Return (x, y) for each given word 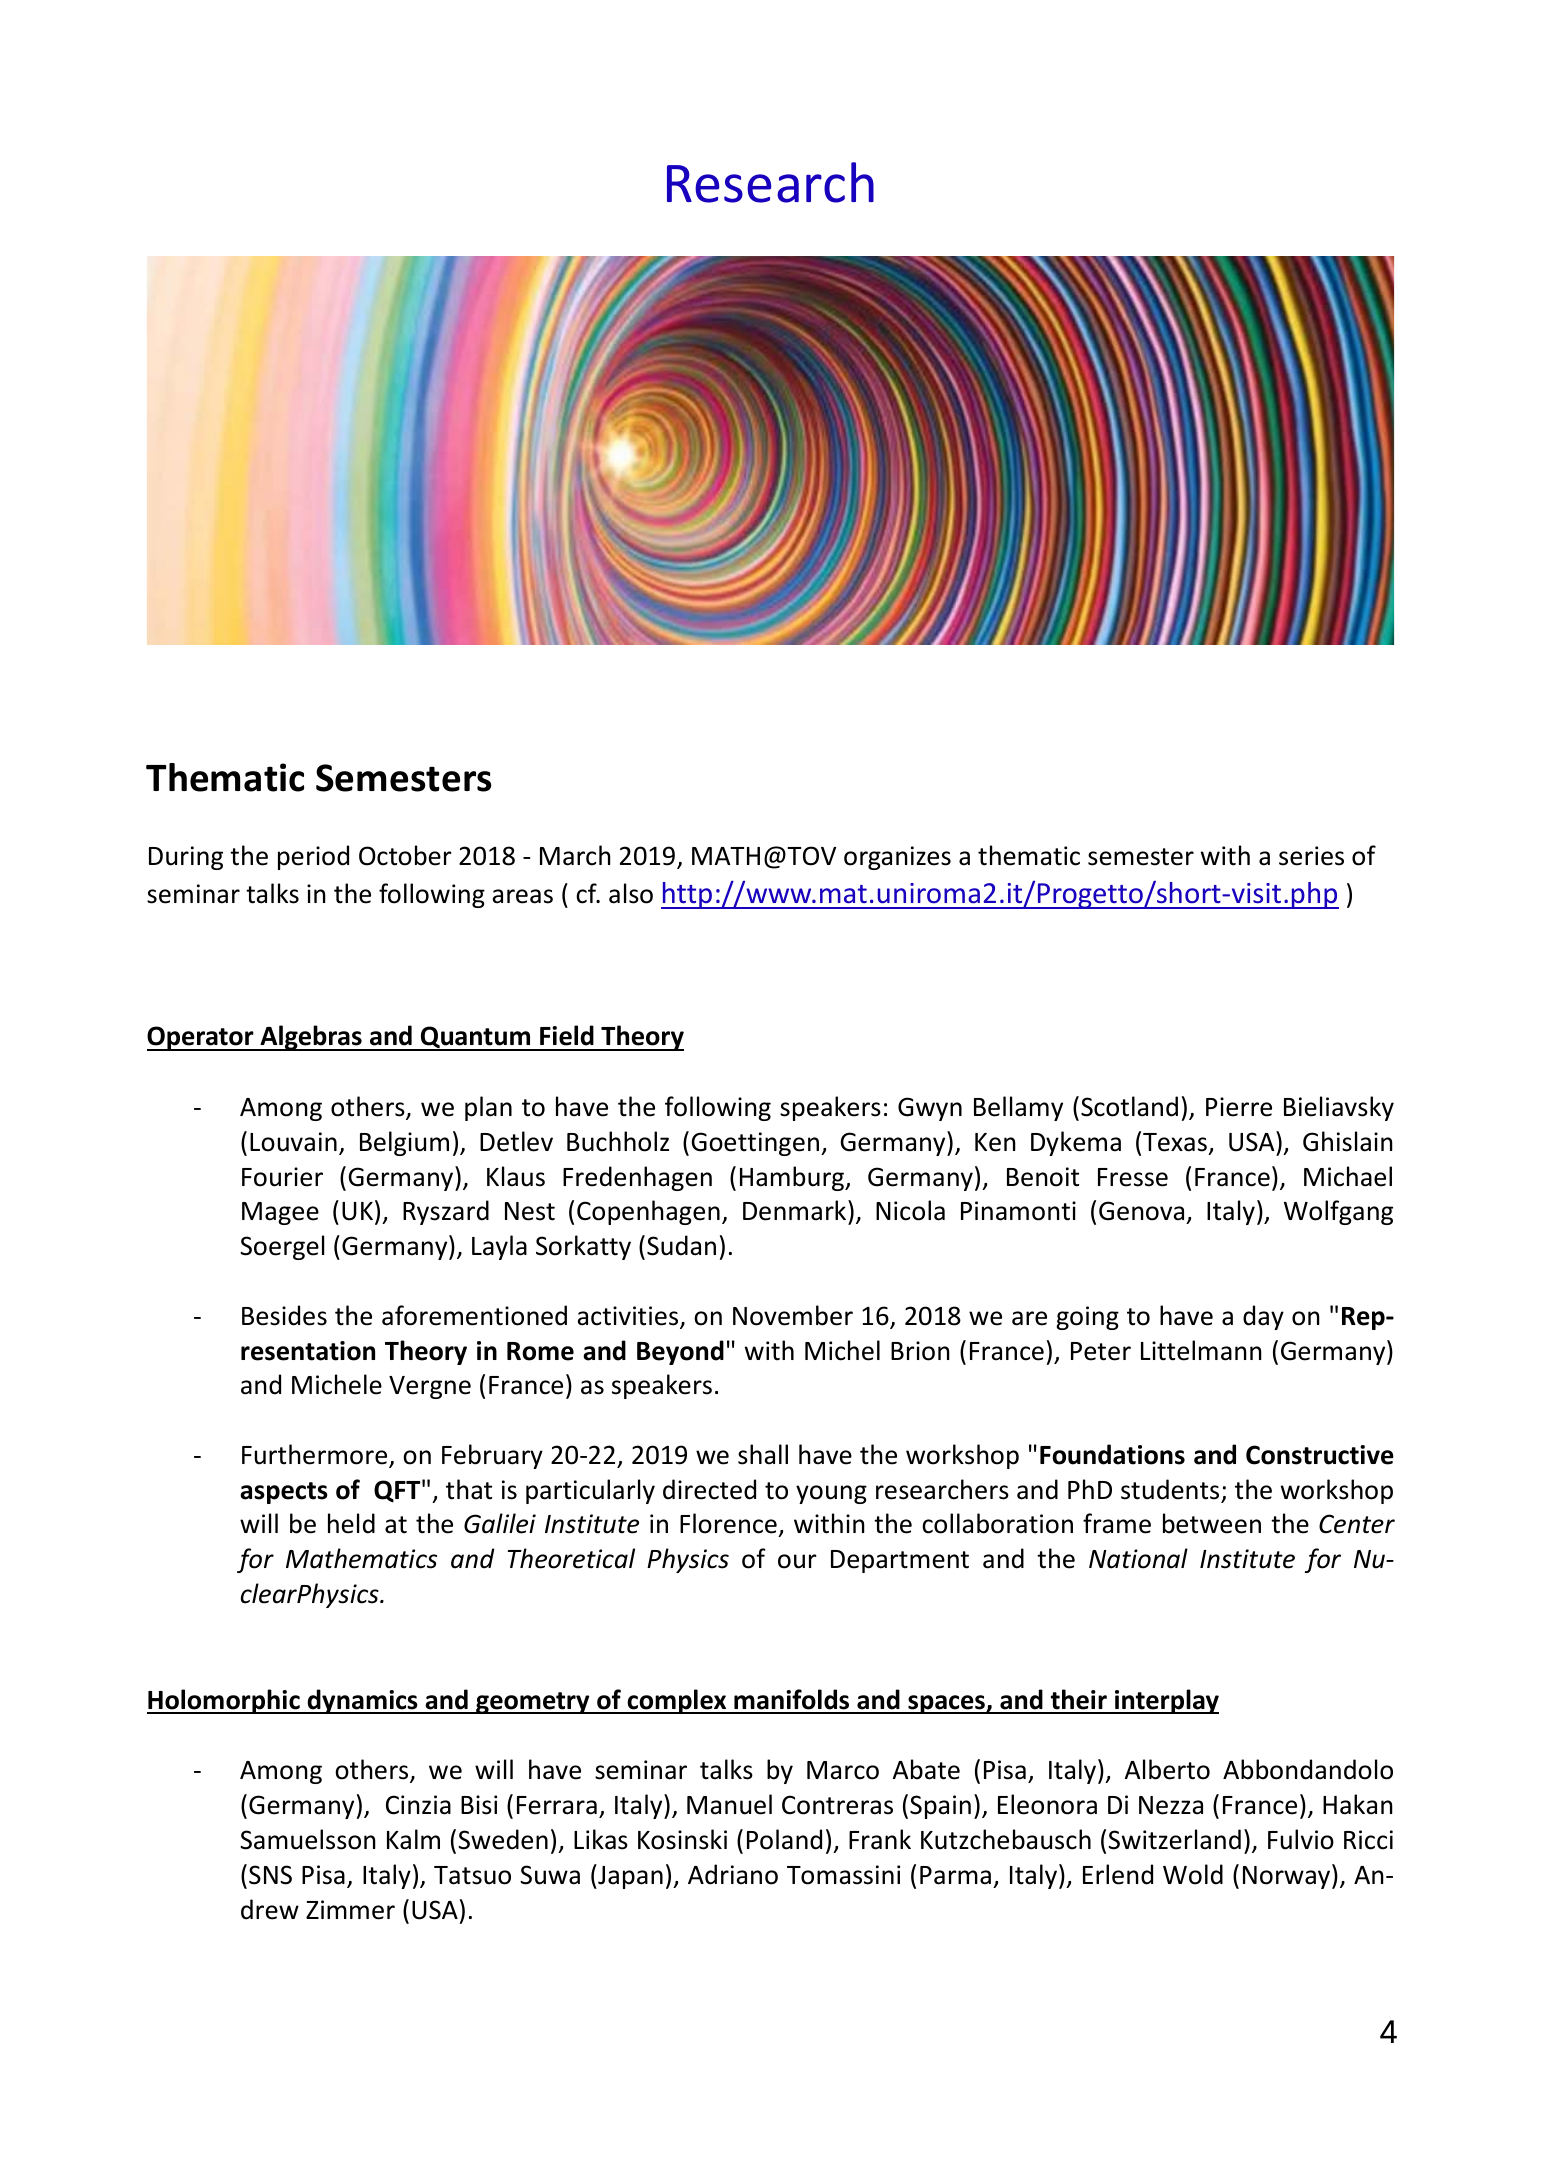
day (1263, 1317)
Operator (201, 1038)
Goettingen (756, 1144)
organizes (897, 858)
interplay (1166, 1701)
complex (677, 1701)
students (1170, 1489)
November (793, 1315)
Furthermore (316, 1455)
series (1311, 856)
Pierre (1239, 1107)
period (313, 857)
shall (763, 1454)
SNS (270, 1875)
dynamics (362, 1701)
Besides (284, 1315)
